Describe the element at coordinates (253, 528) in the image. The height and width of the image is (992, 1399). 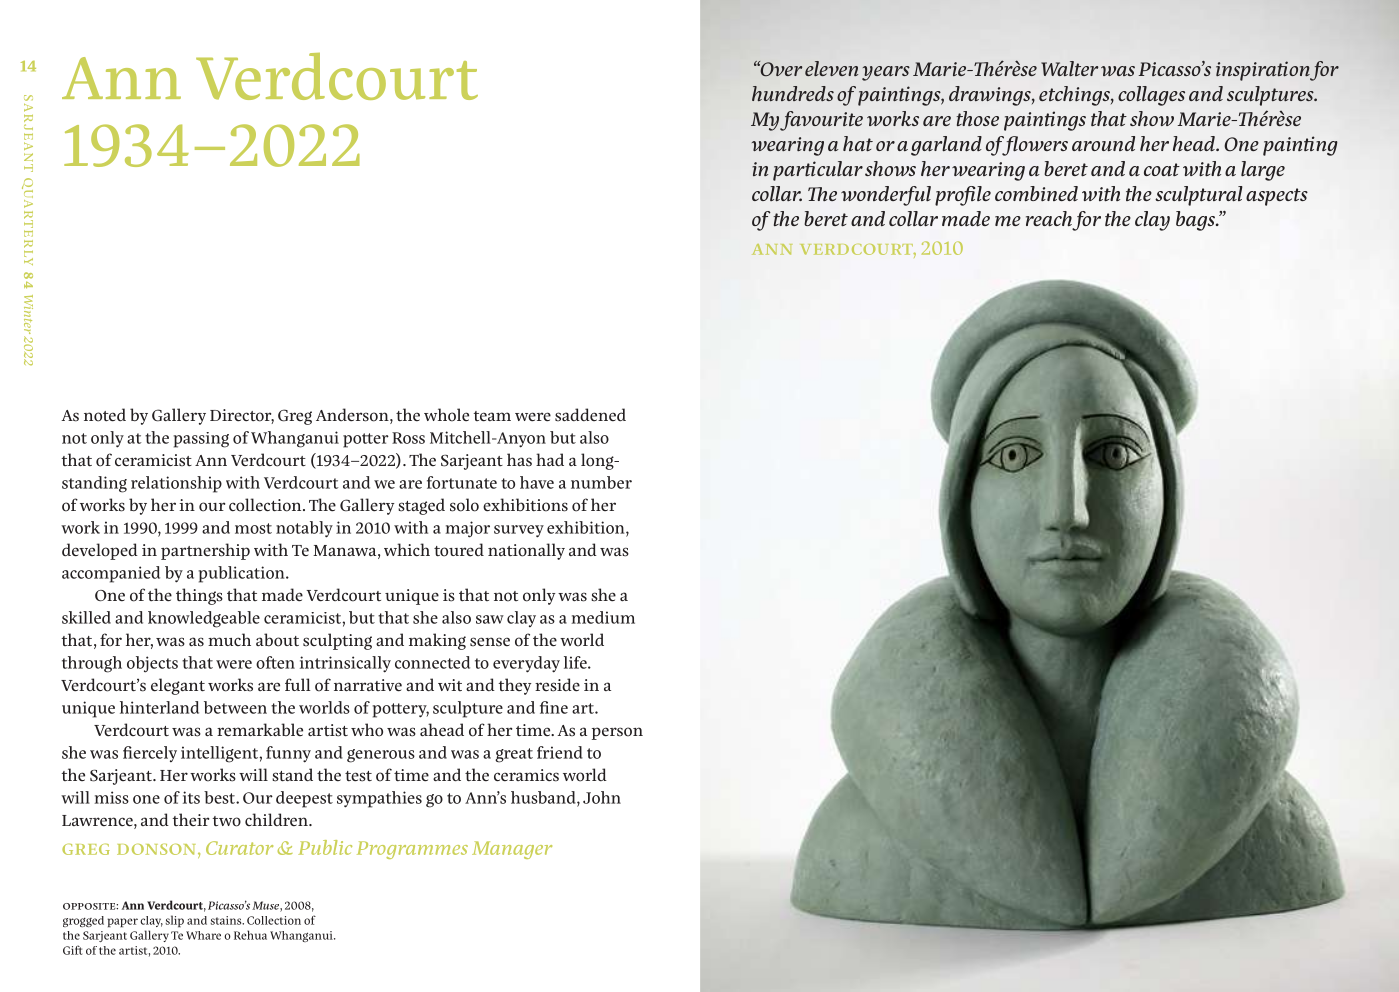
I see `most` at that location.
